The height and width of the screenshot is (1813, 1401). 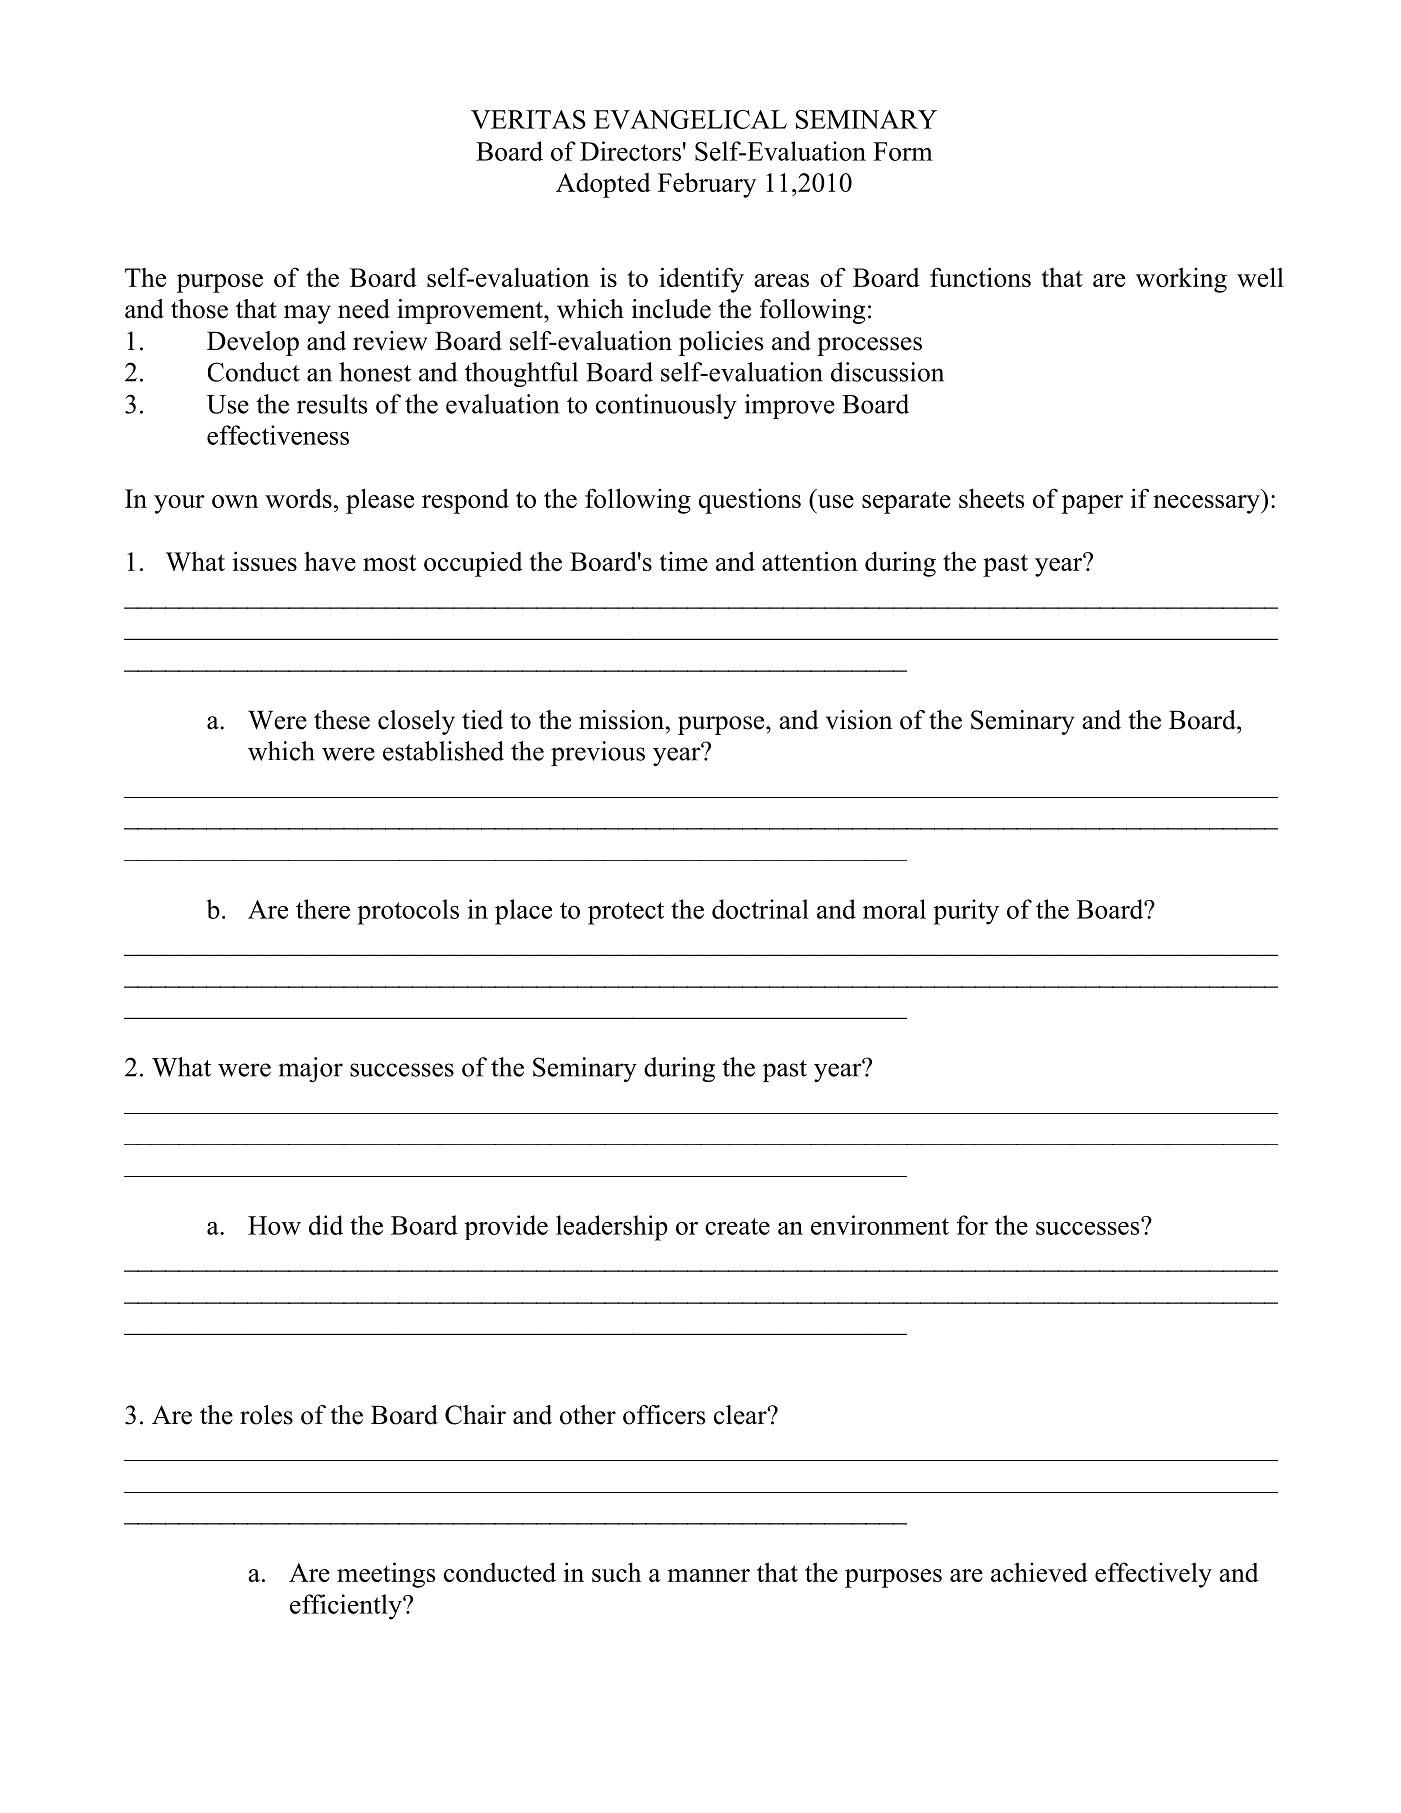 I want to click on working, so click(x=1181, y=280).
